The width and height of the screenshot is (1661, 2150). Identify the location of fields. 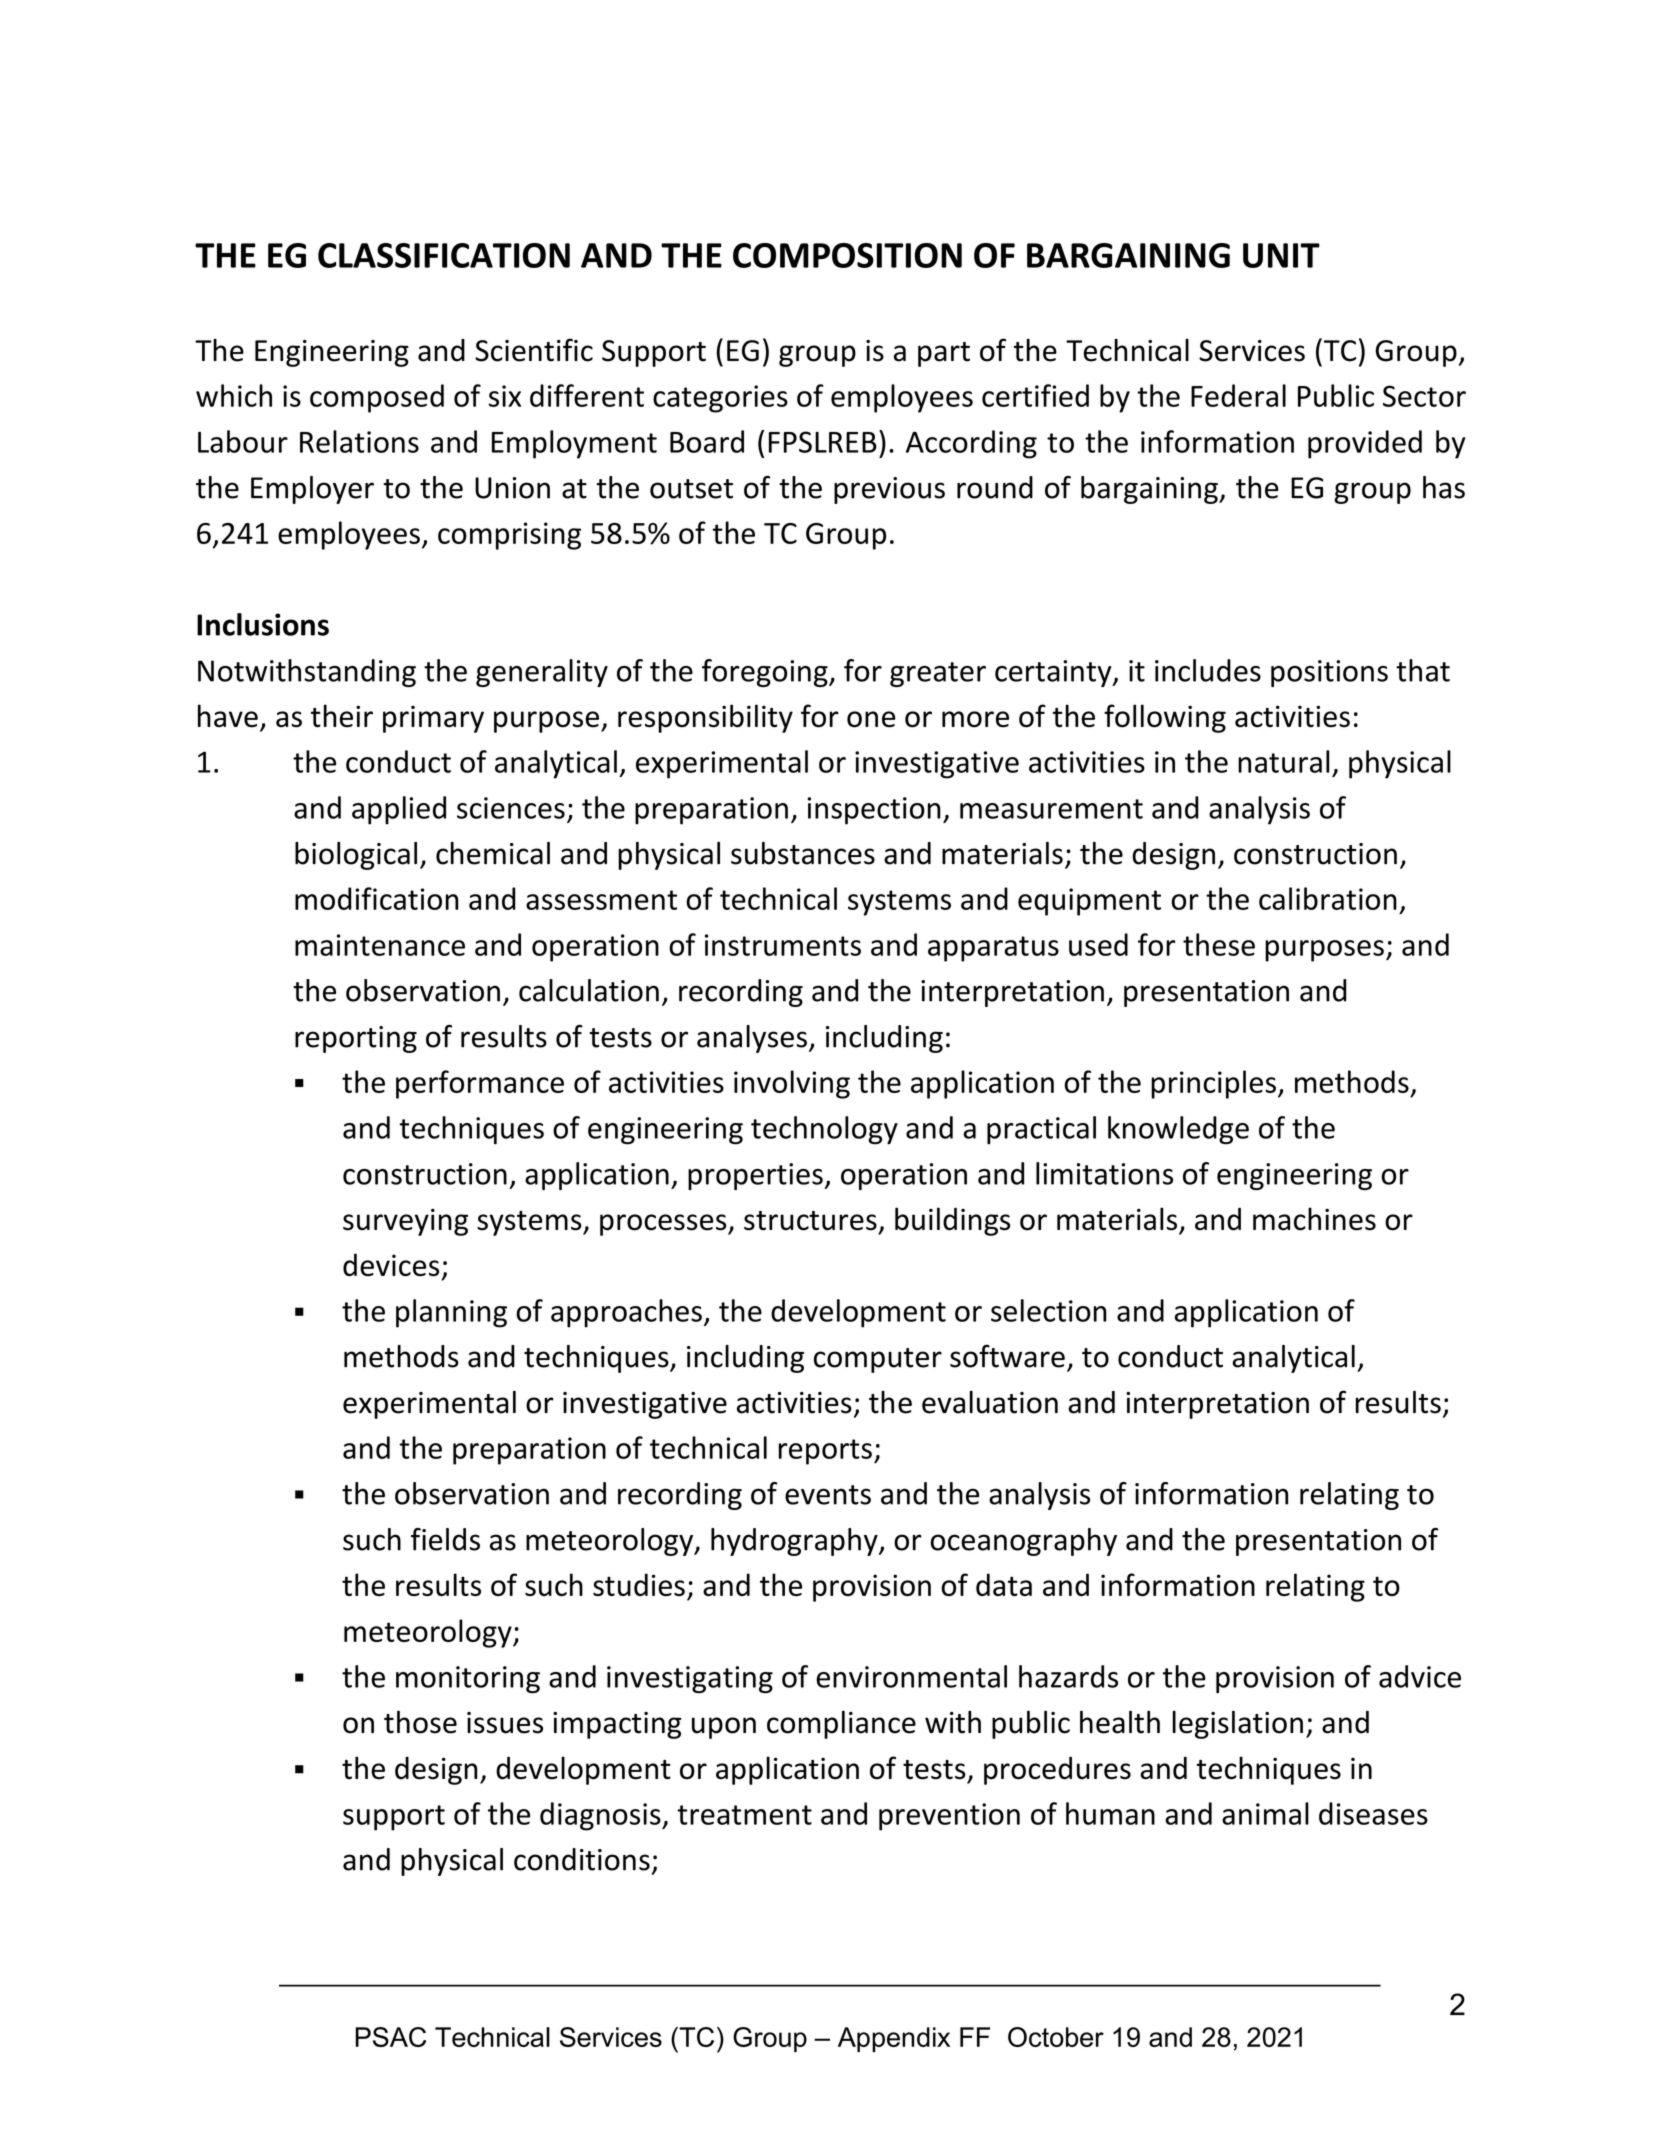
(445, 1539).
